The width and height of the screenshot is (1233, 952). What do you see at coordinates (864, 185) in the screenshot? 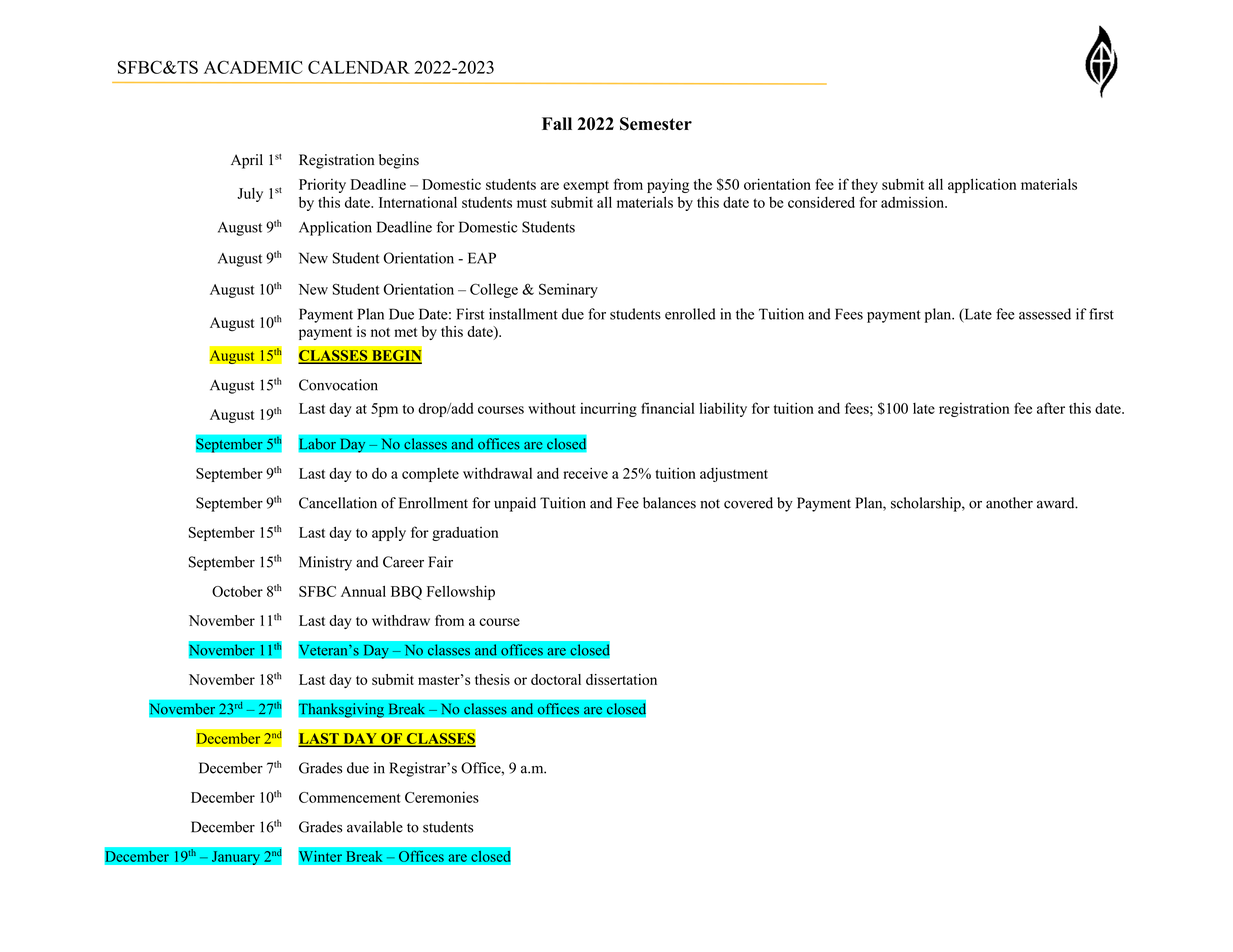
I see `they` at bounding box center [864, 185].
